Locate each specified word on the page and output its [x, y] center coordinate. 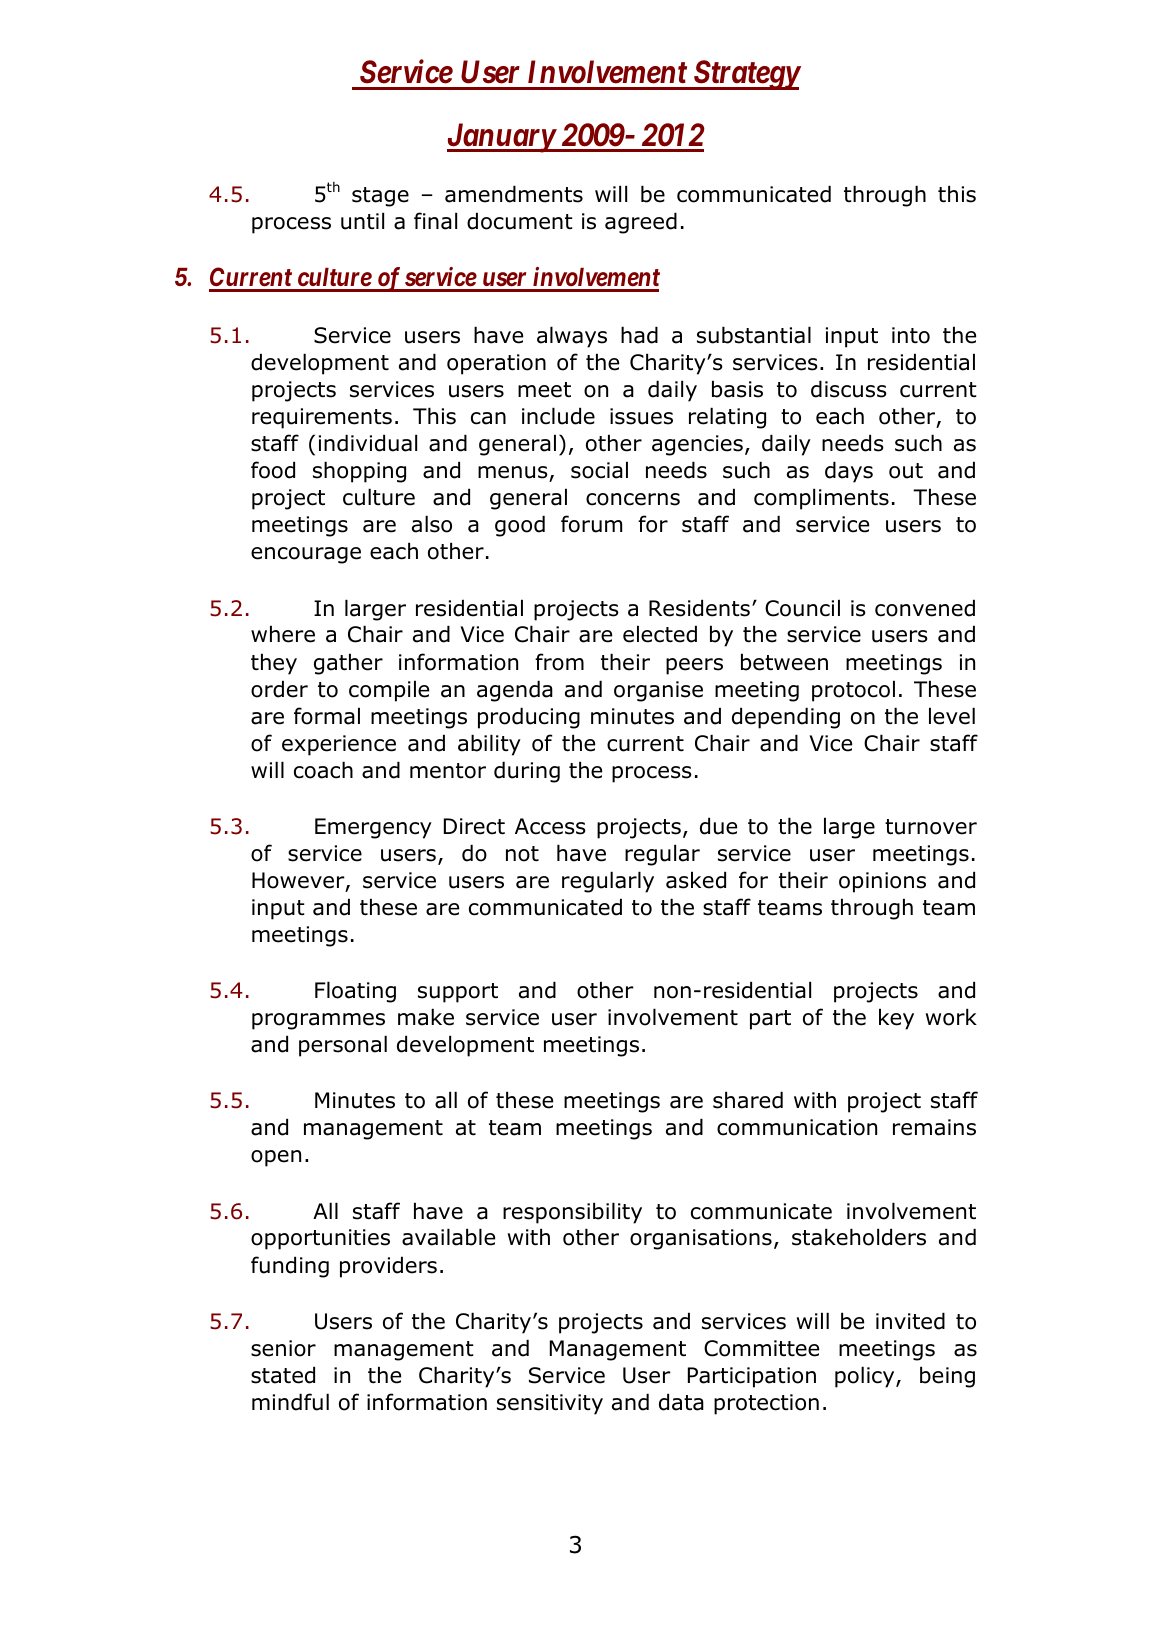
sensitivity [550, 1404]
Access [550, 826]
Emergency [373, 828]
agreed [641, 223]
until [362, 221]
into [911, 335]
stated [283, 1375]
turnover [931, 827]
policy [866, 1377]
